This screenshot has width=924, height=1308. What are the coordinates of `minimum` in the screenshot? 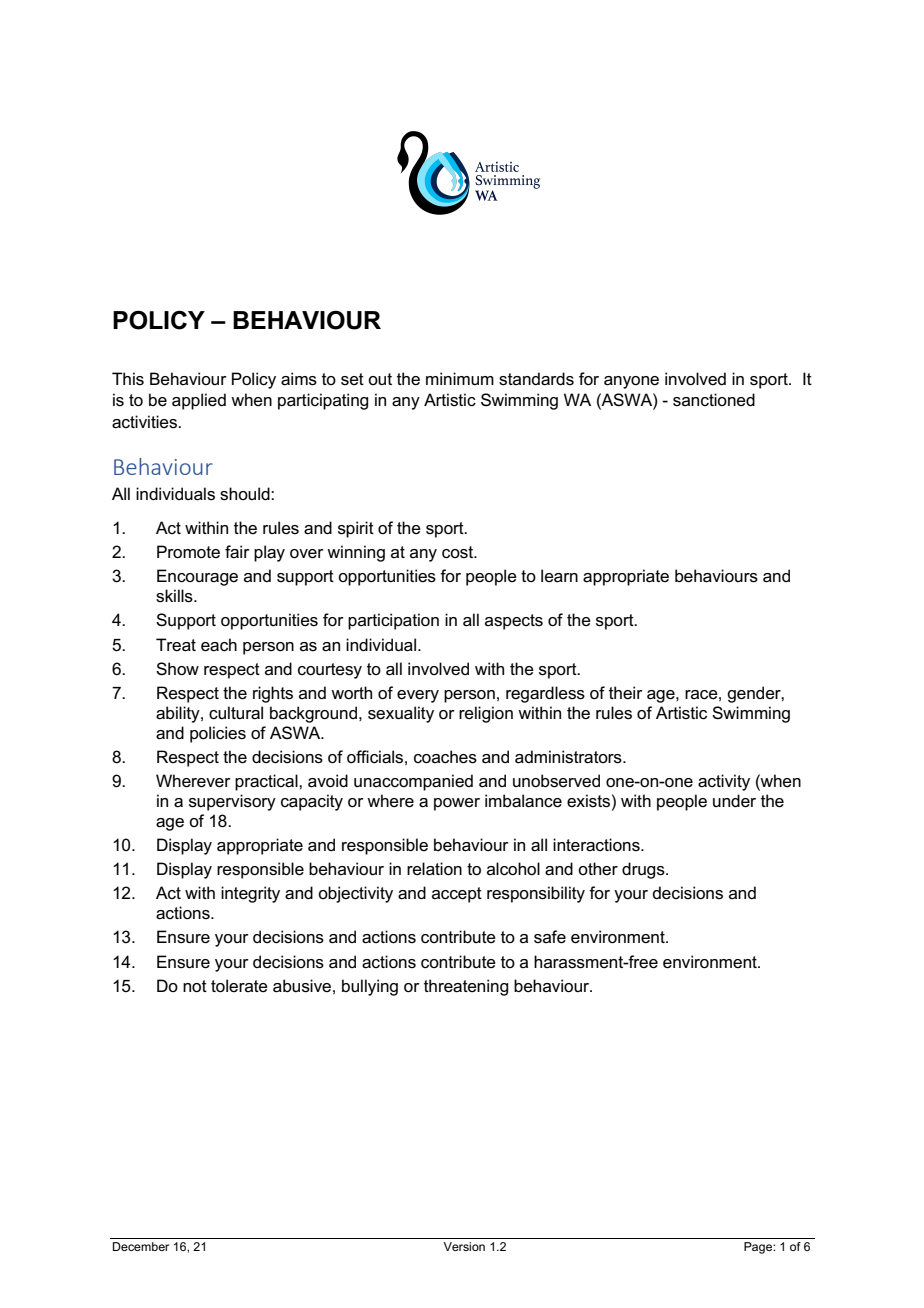 It's located at (460, 378).
